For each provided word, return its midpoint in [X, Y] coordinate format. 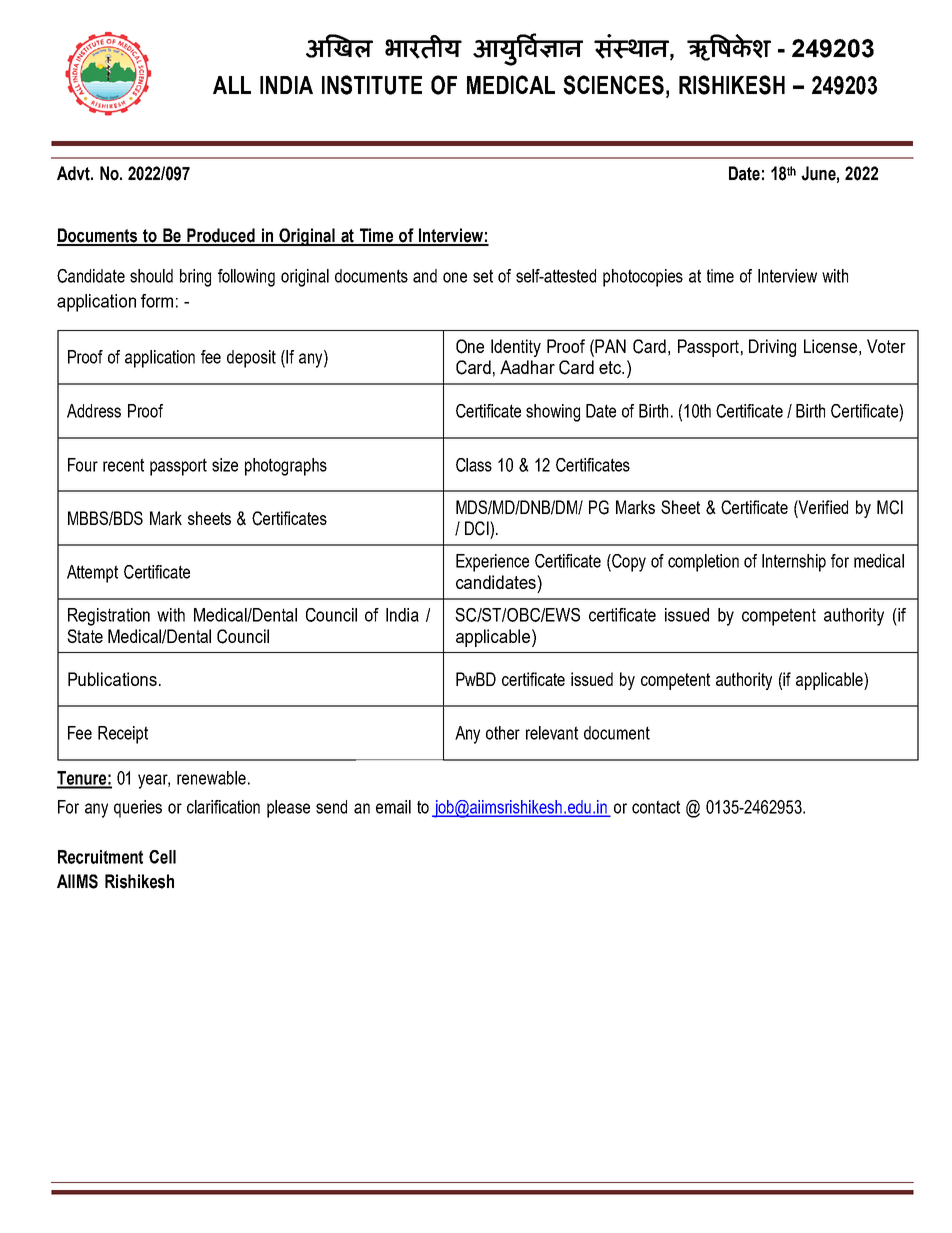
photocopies [643, 278]
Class [474, 465]
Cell [162, 857]
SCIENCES [613, 85]
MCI [890, 507]
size [225, 465]
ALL [232, 85]
